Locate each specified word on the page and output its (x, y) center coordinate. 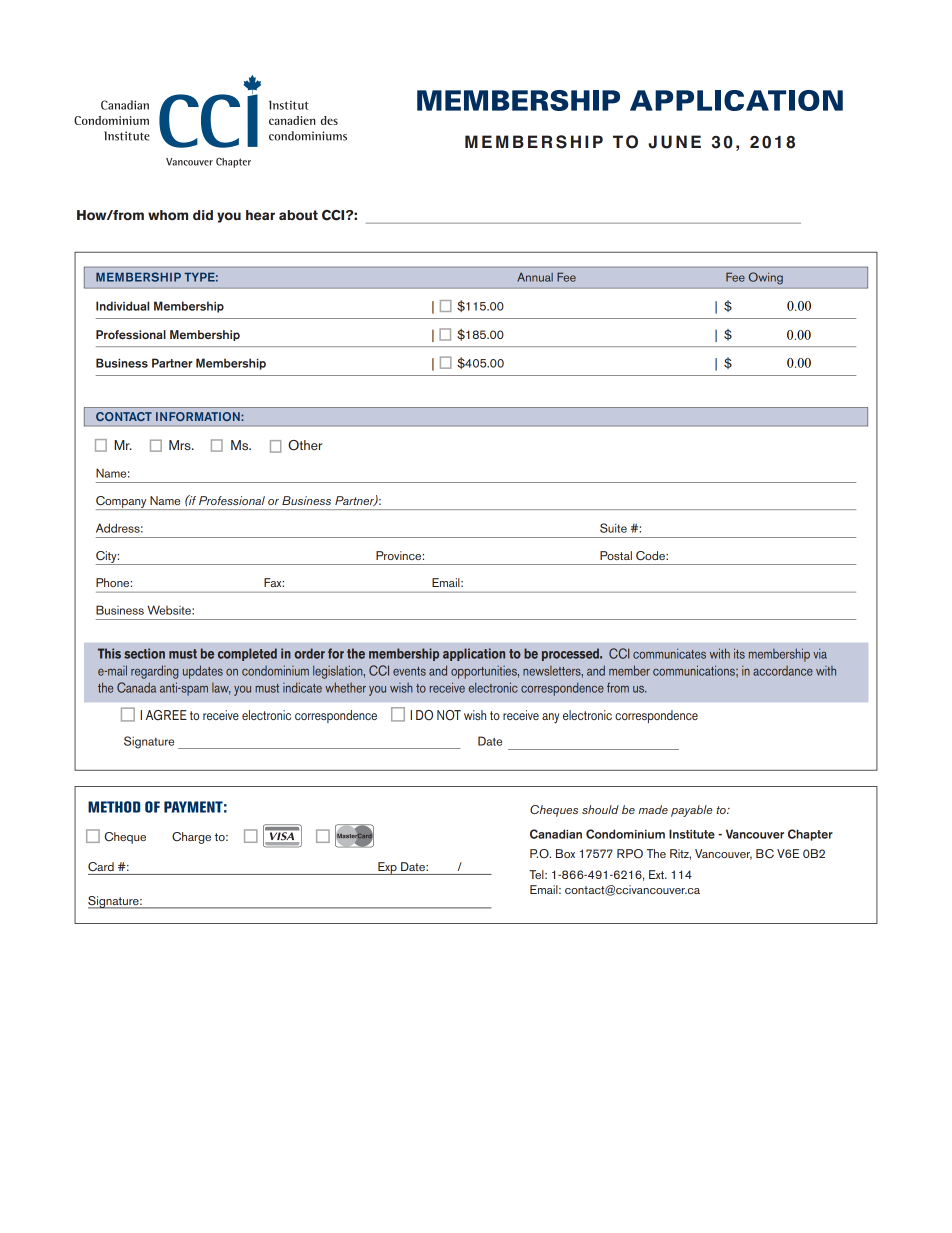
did (203, 215)
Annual (535, 277)
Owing (766, 278)
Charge (191, 838)
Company (122, 503)
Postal (616, 555)
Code (651, 556)
